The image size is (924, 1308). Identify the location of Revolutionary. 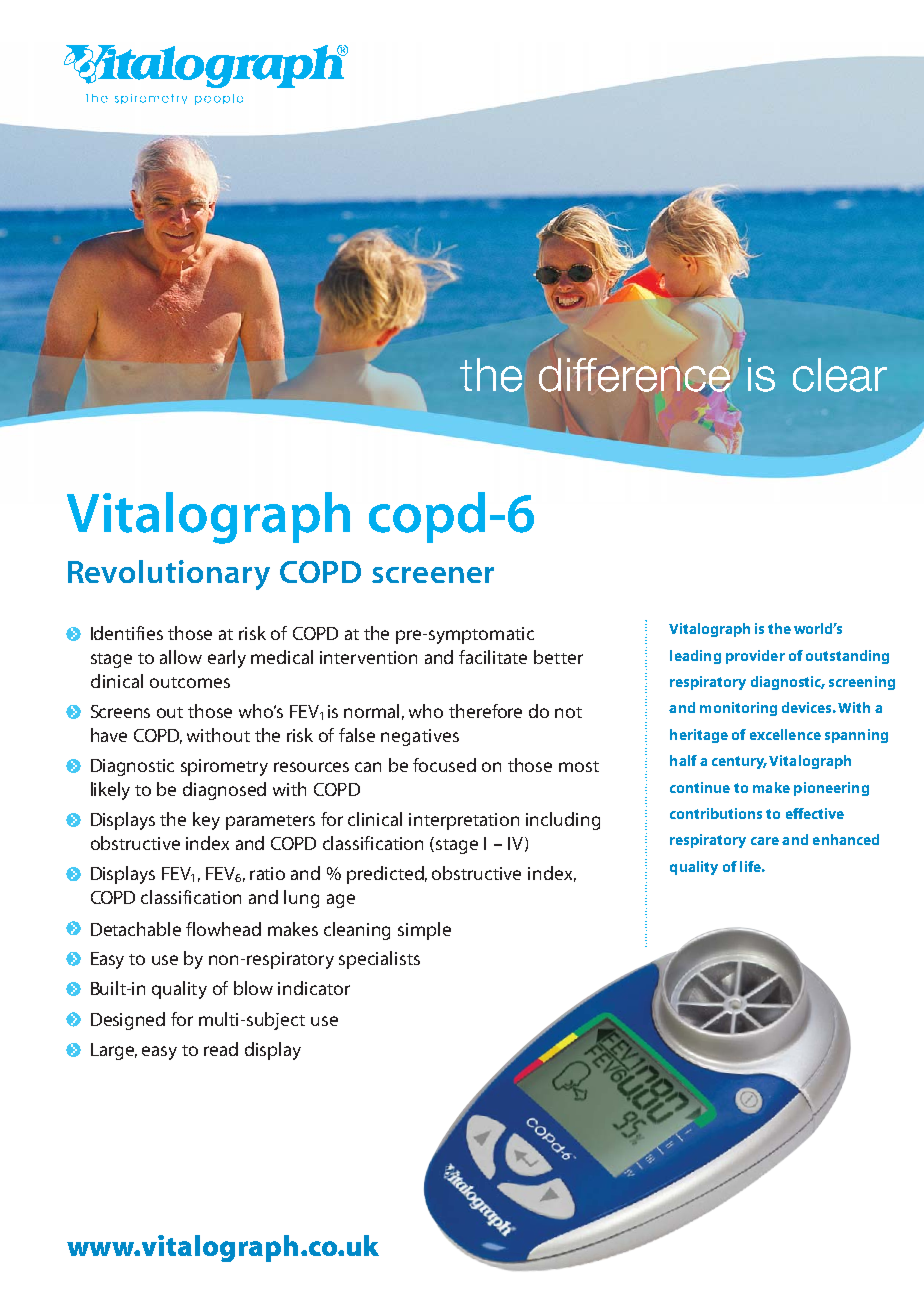
(169, 575).
